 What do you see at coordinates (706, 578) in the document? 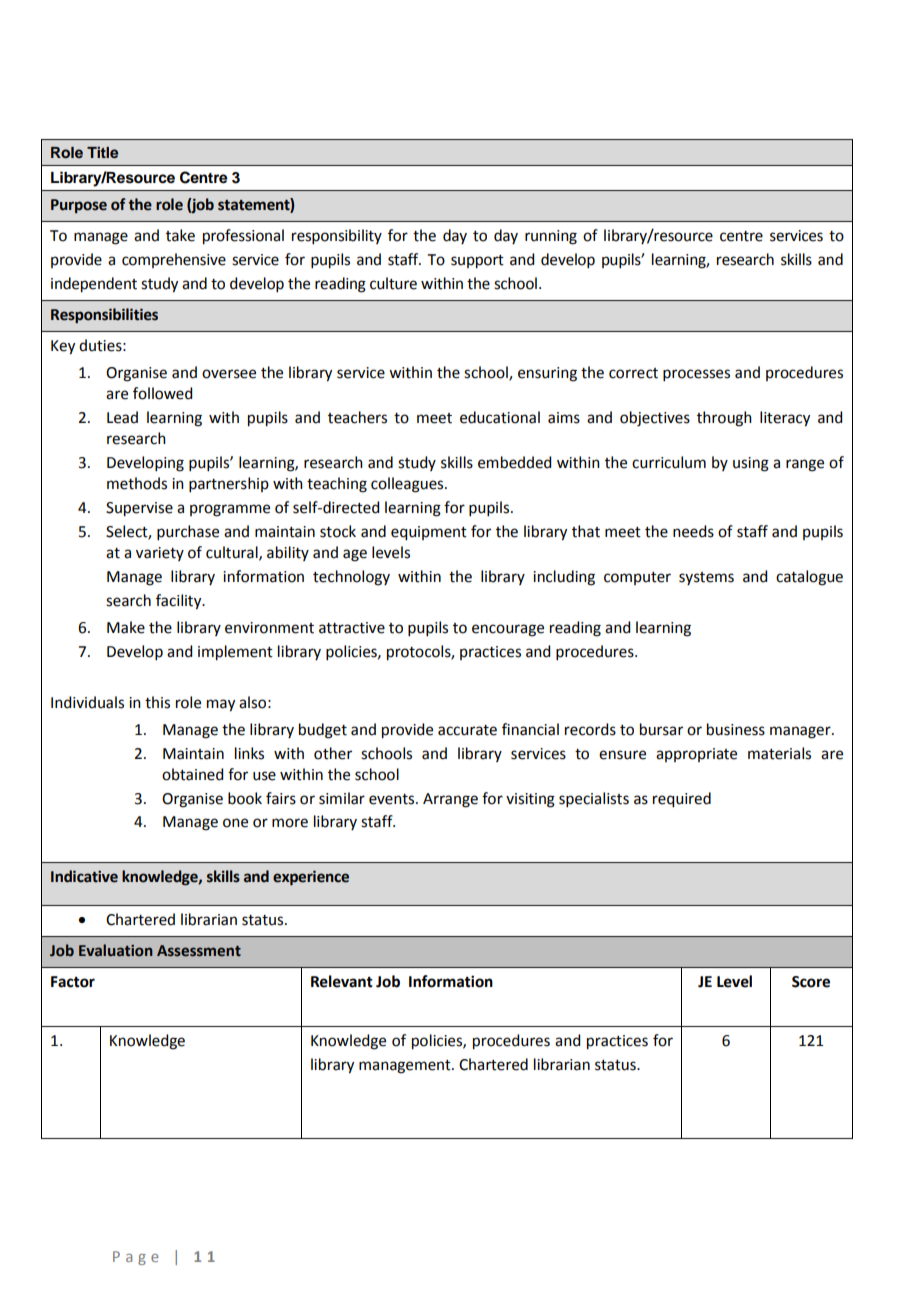
I see `systems` at bounding box center [706, 578].
